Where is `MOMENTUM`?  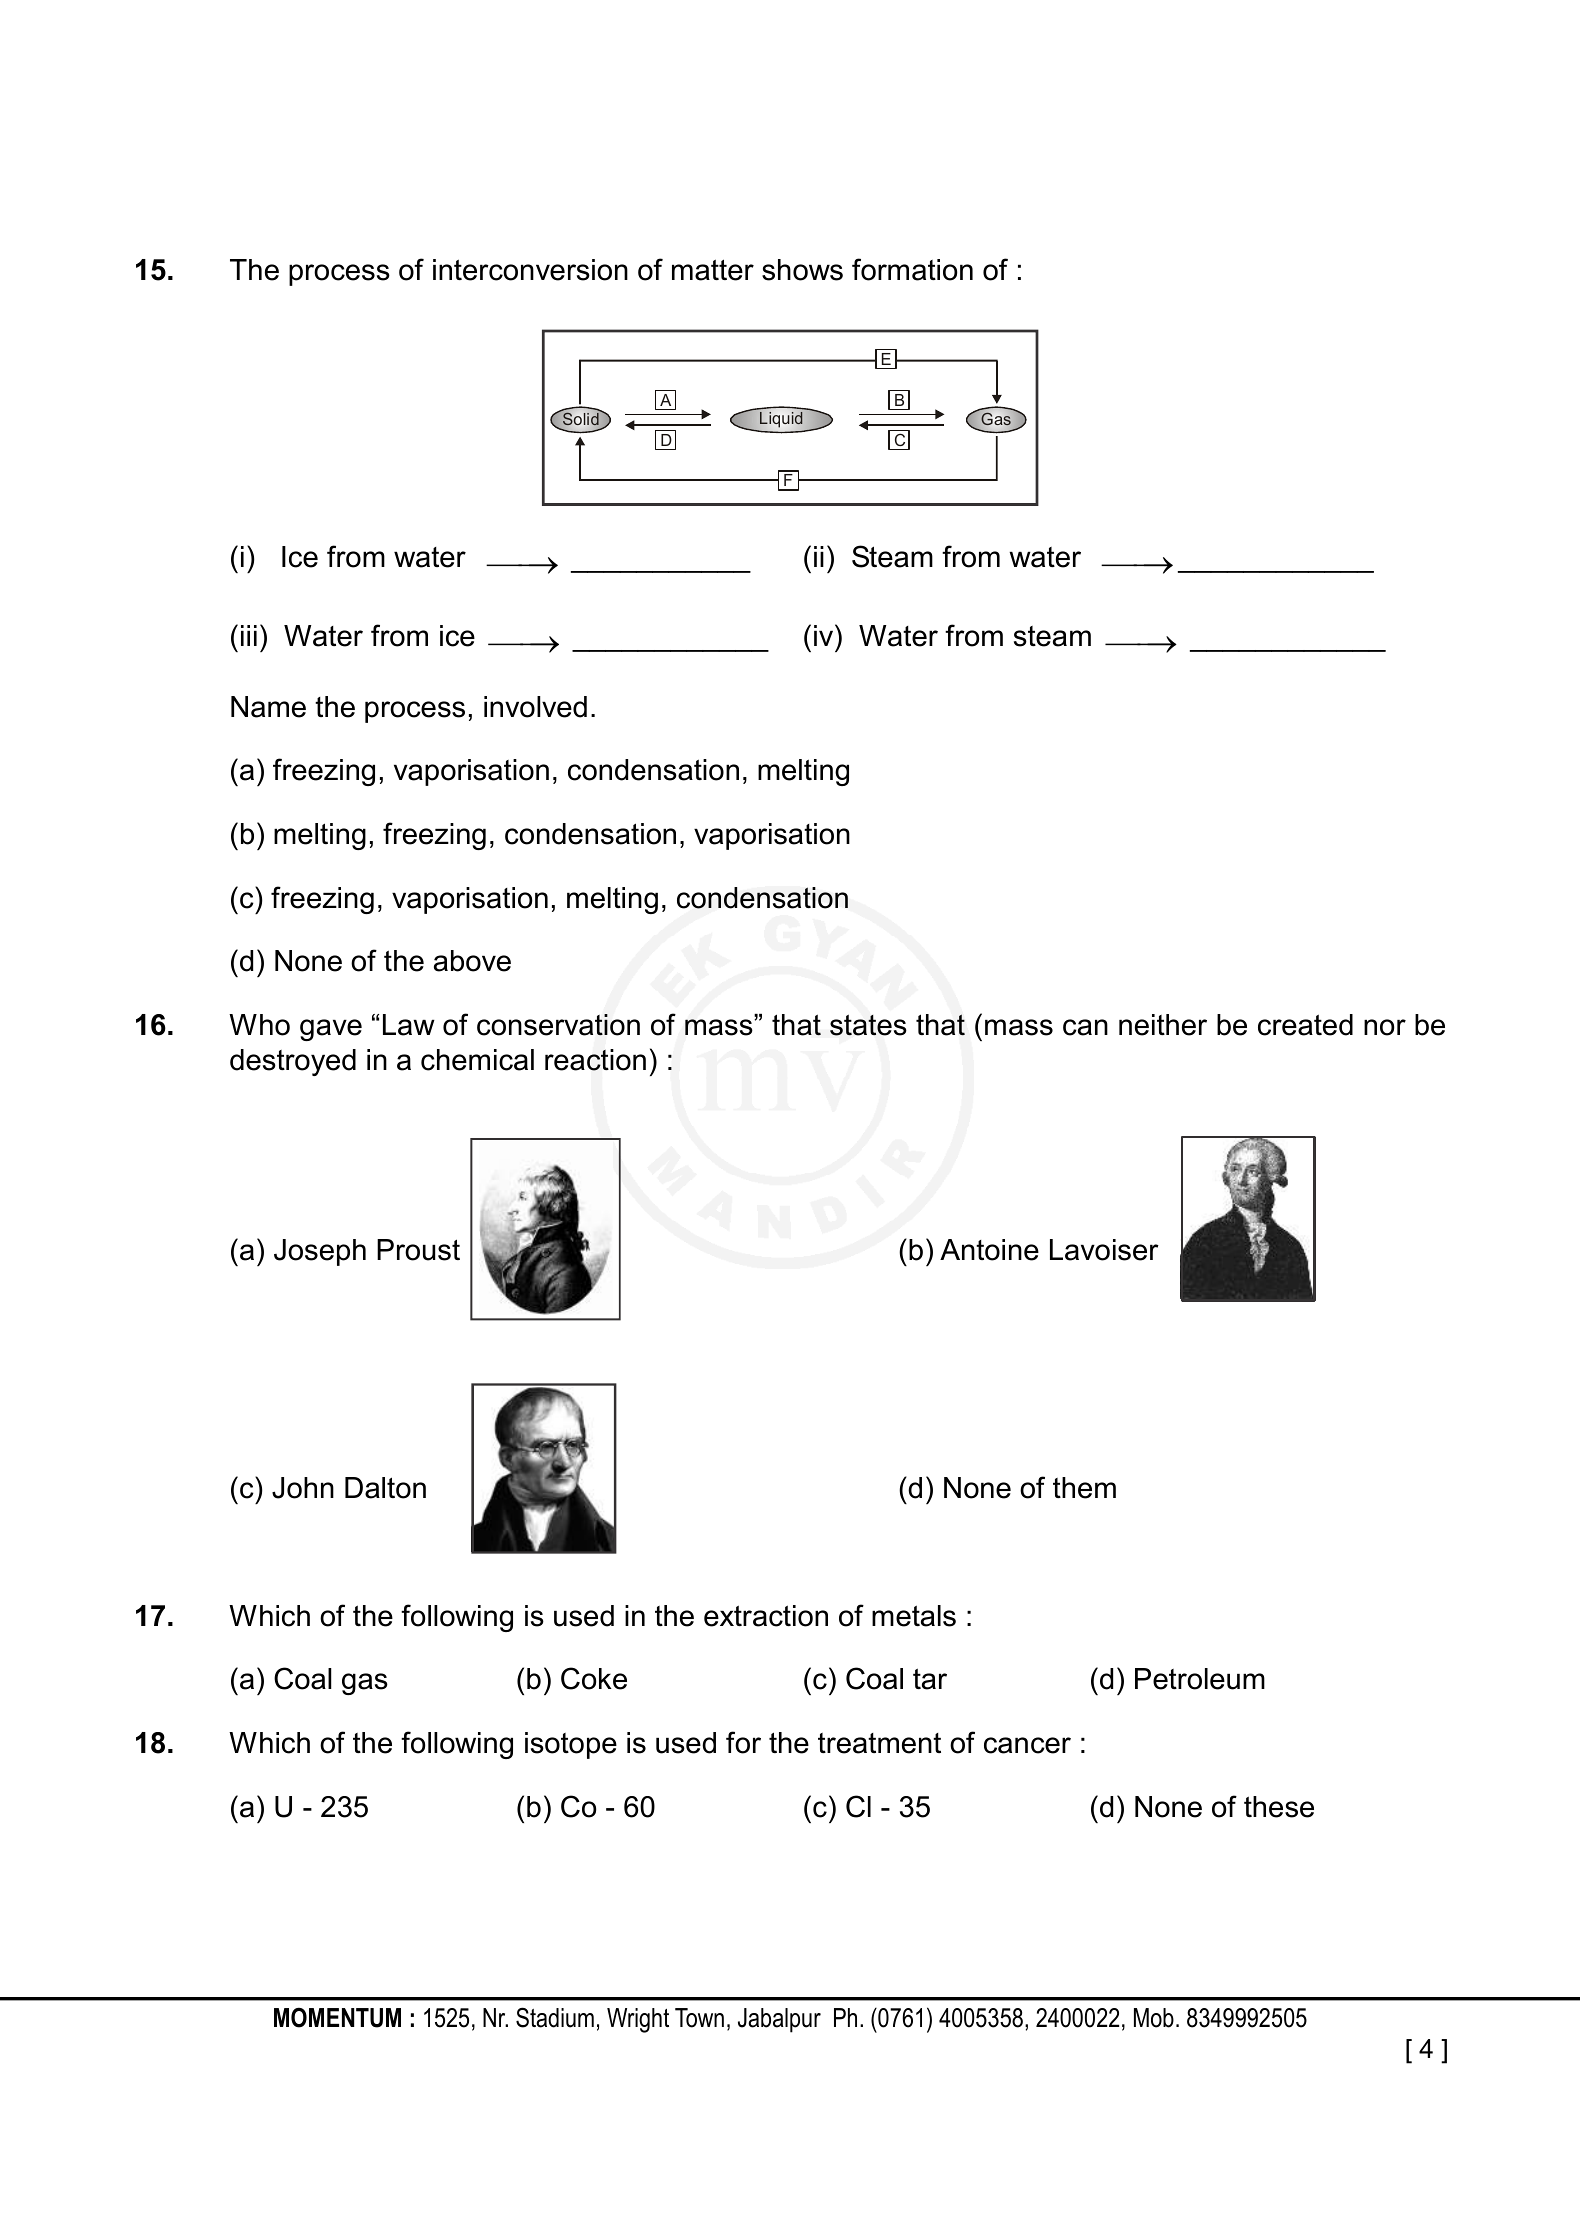
MOMENTUM is located at coordinates (337, 2017).
